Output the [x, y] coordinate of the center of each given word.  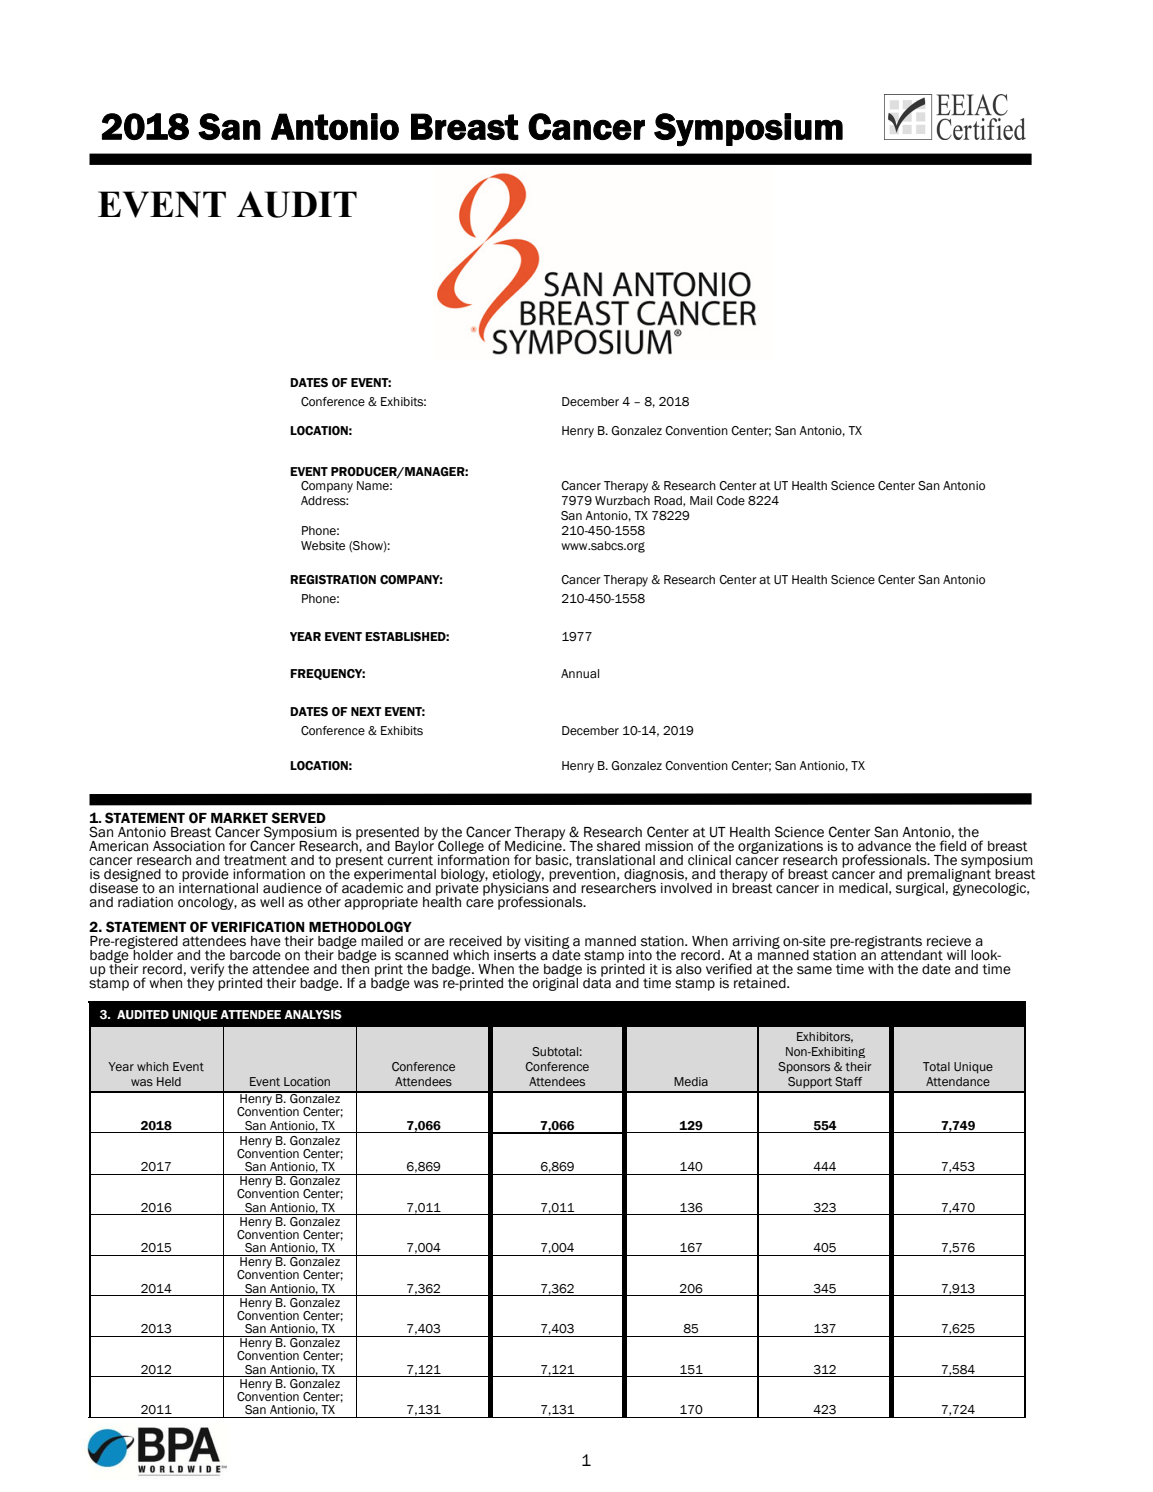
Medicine [534, 845]
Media [691, 1081]
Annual [580, 673]
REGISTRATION [333, 580]
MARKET [239, 818]
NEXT [366, 711]
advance [884, 846]
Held [169, 1081]
